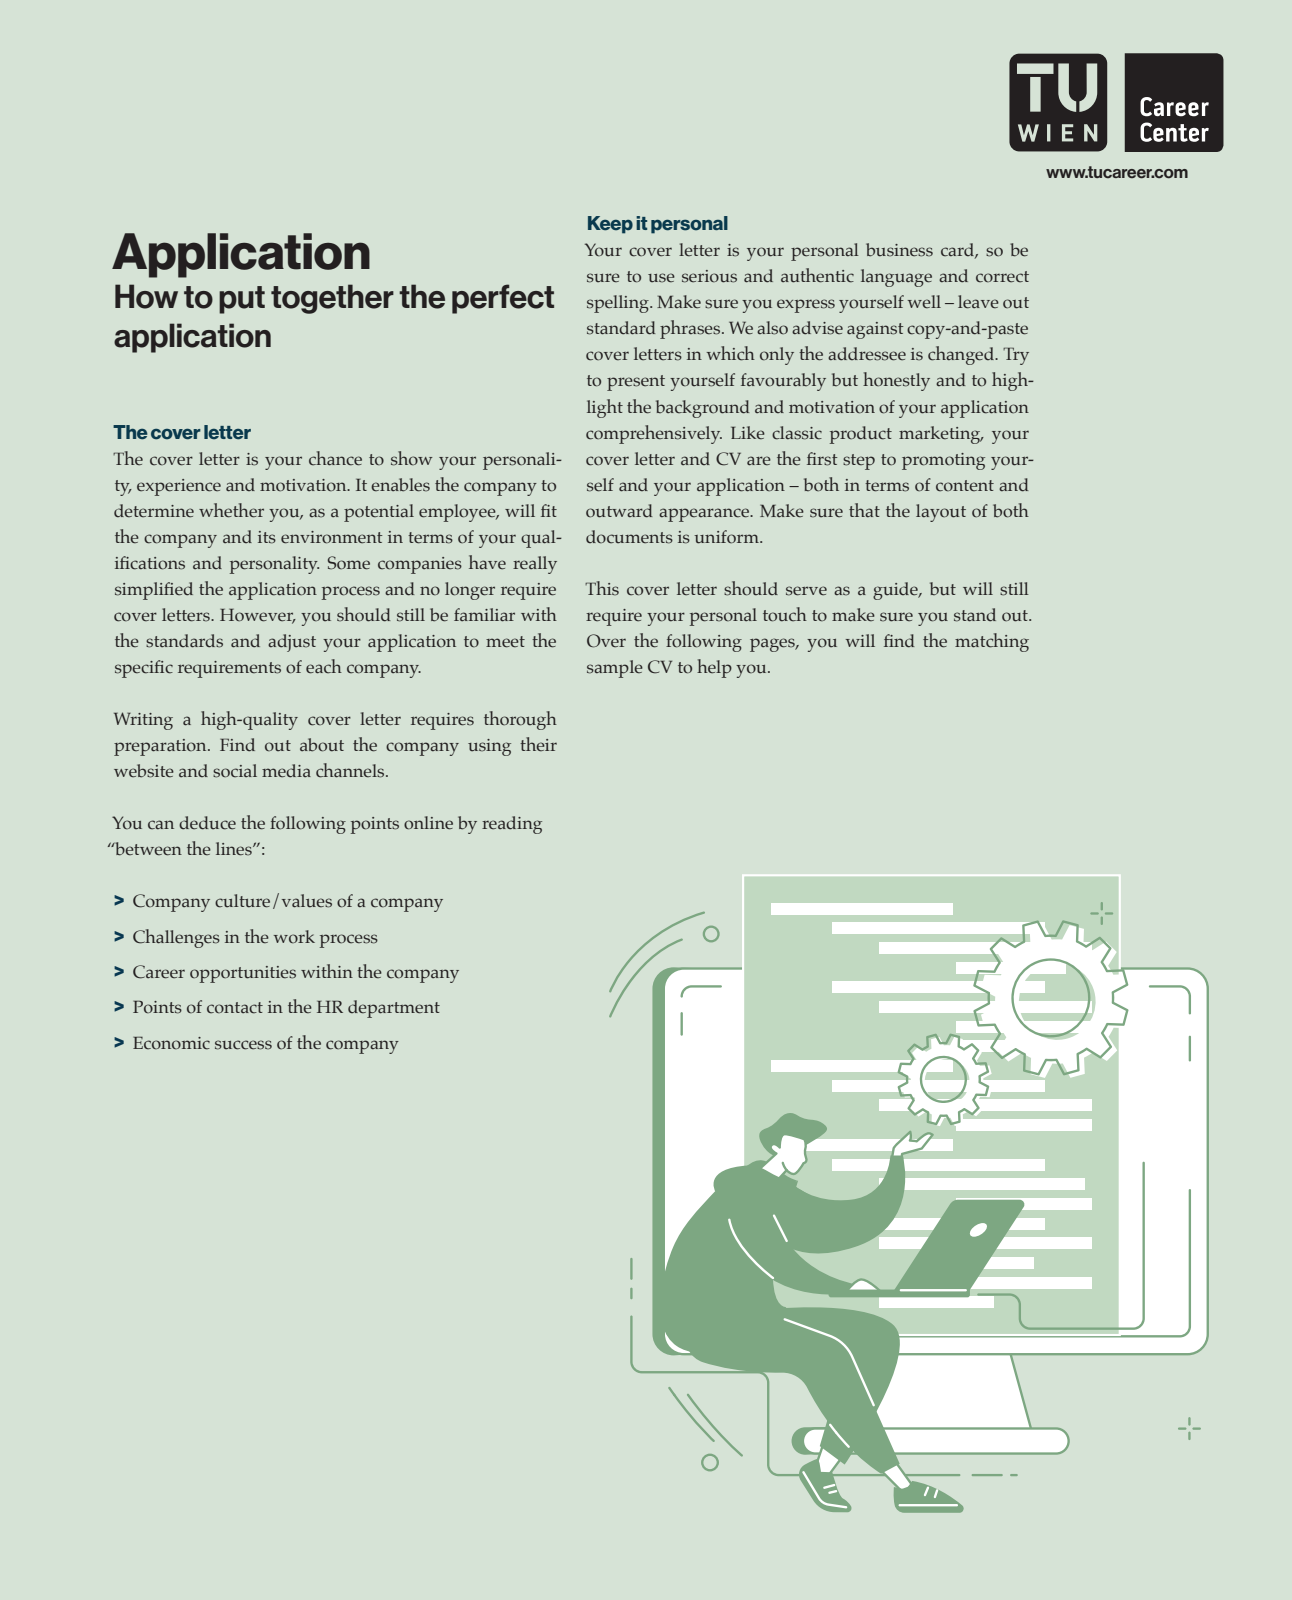 This screenshot has width=1292, height=1600. Describe the element at coordinates (512, 825) in the screenshot. I see `reading` at that location.
